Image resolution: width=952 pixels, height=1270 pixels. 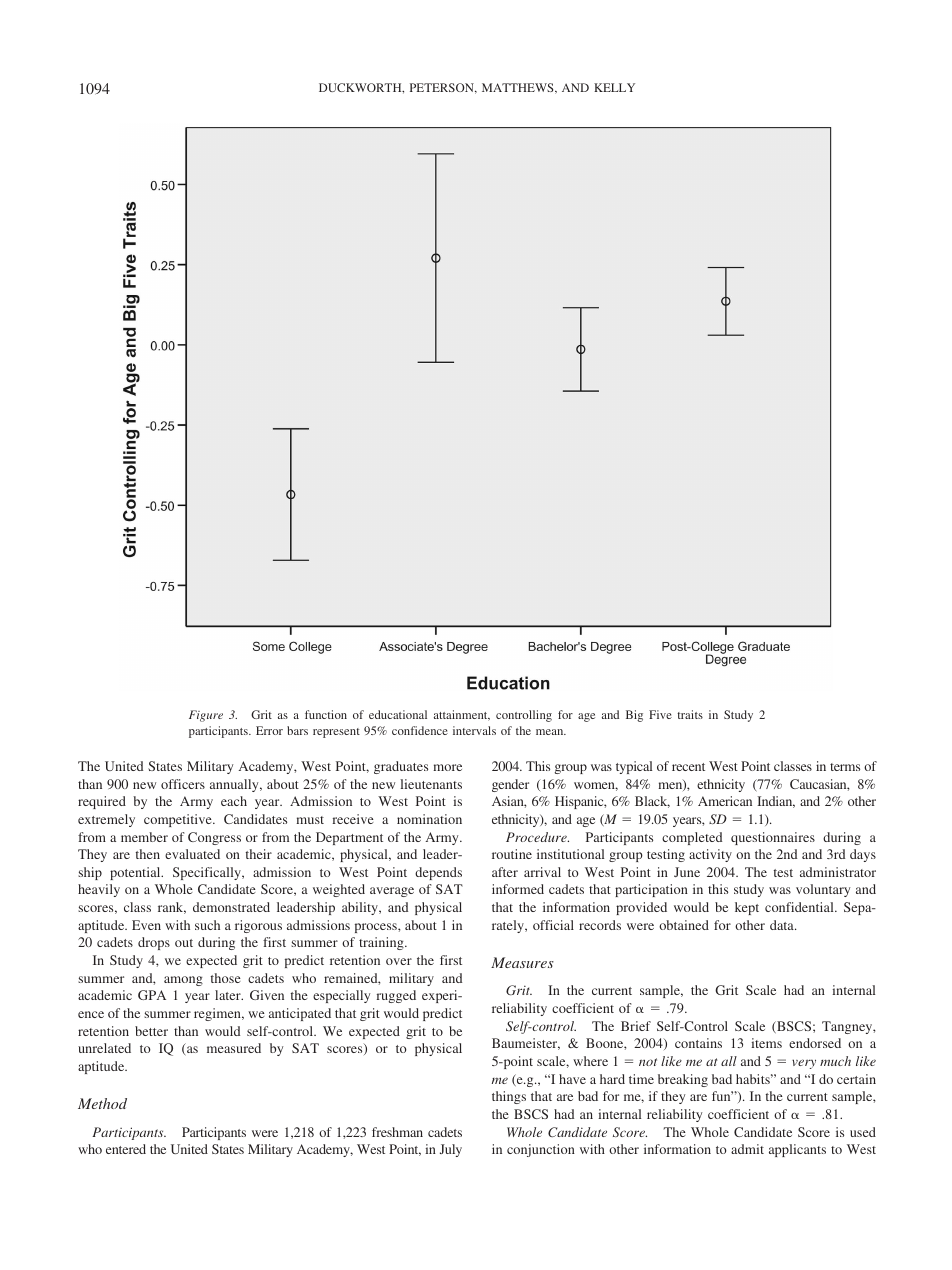 I want to click on data, so click(x=783, y=925).
